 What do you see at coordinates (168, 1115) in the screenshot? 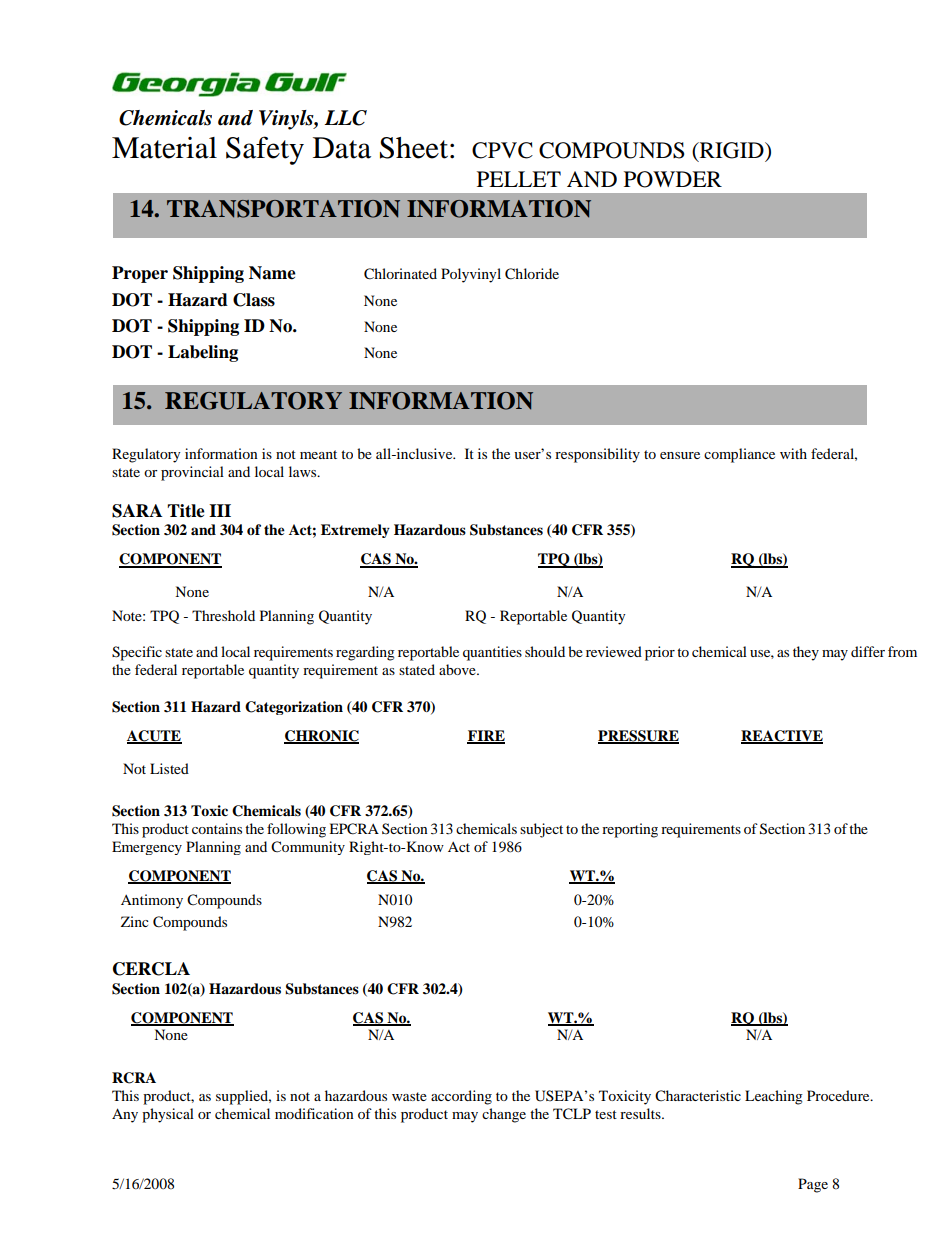
I see `physical` at bounding box center [168, 1115].
